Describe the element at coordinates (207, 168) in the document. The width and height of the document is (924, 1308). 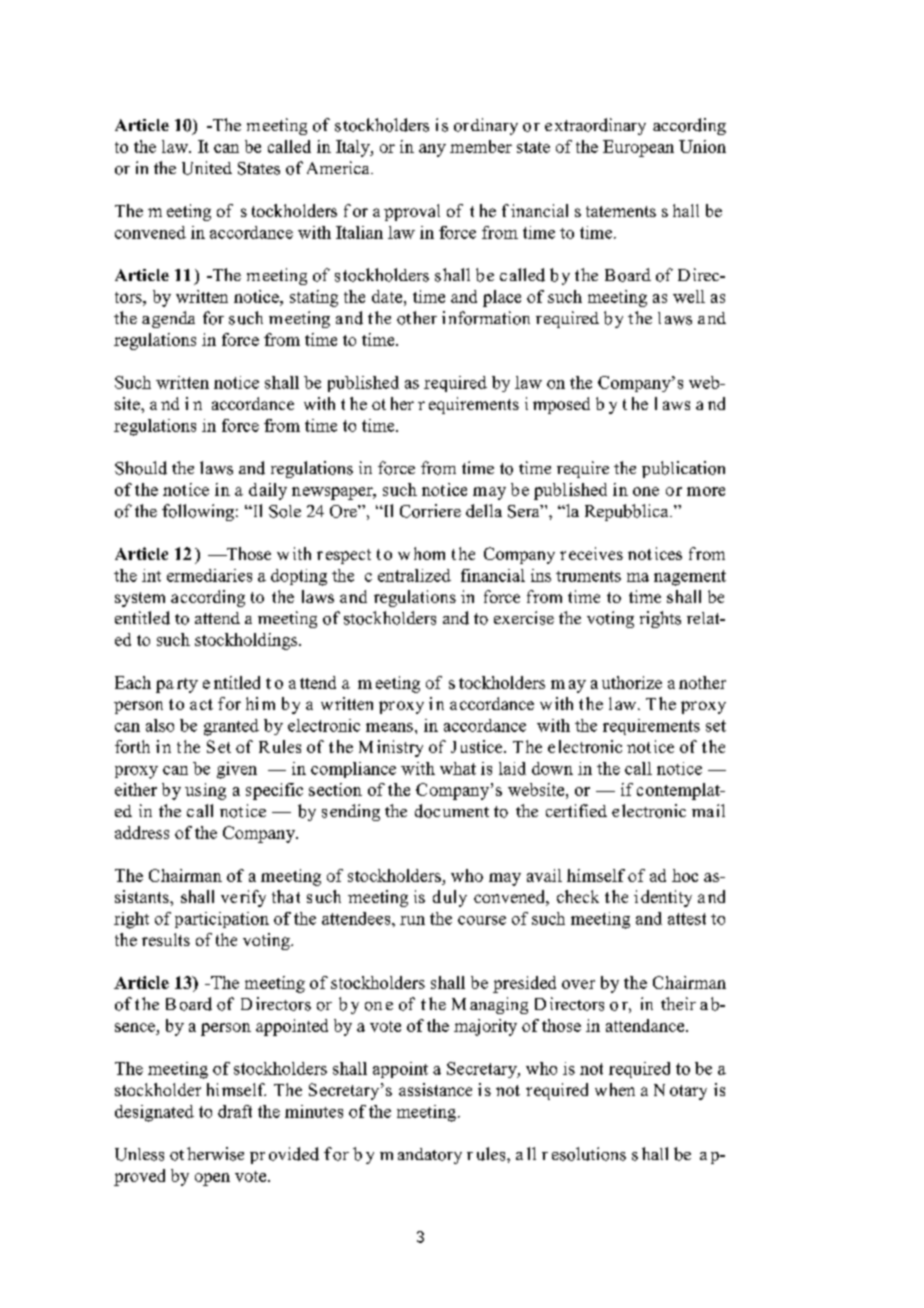
I see `United` at that location.
